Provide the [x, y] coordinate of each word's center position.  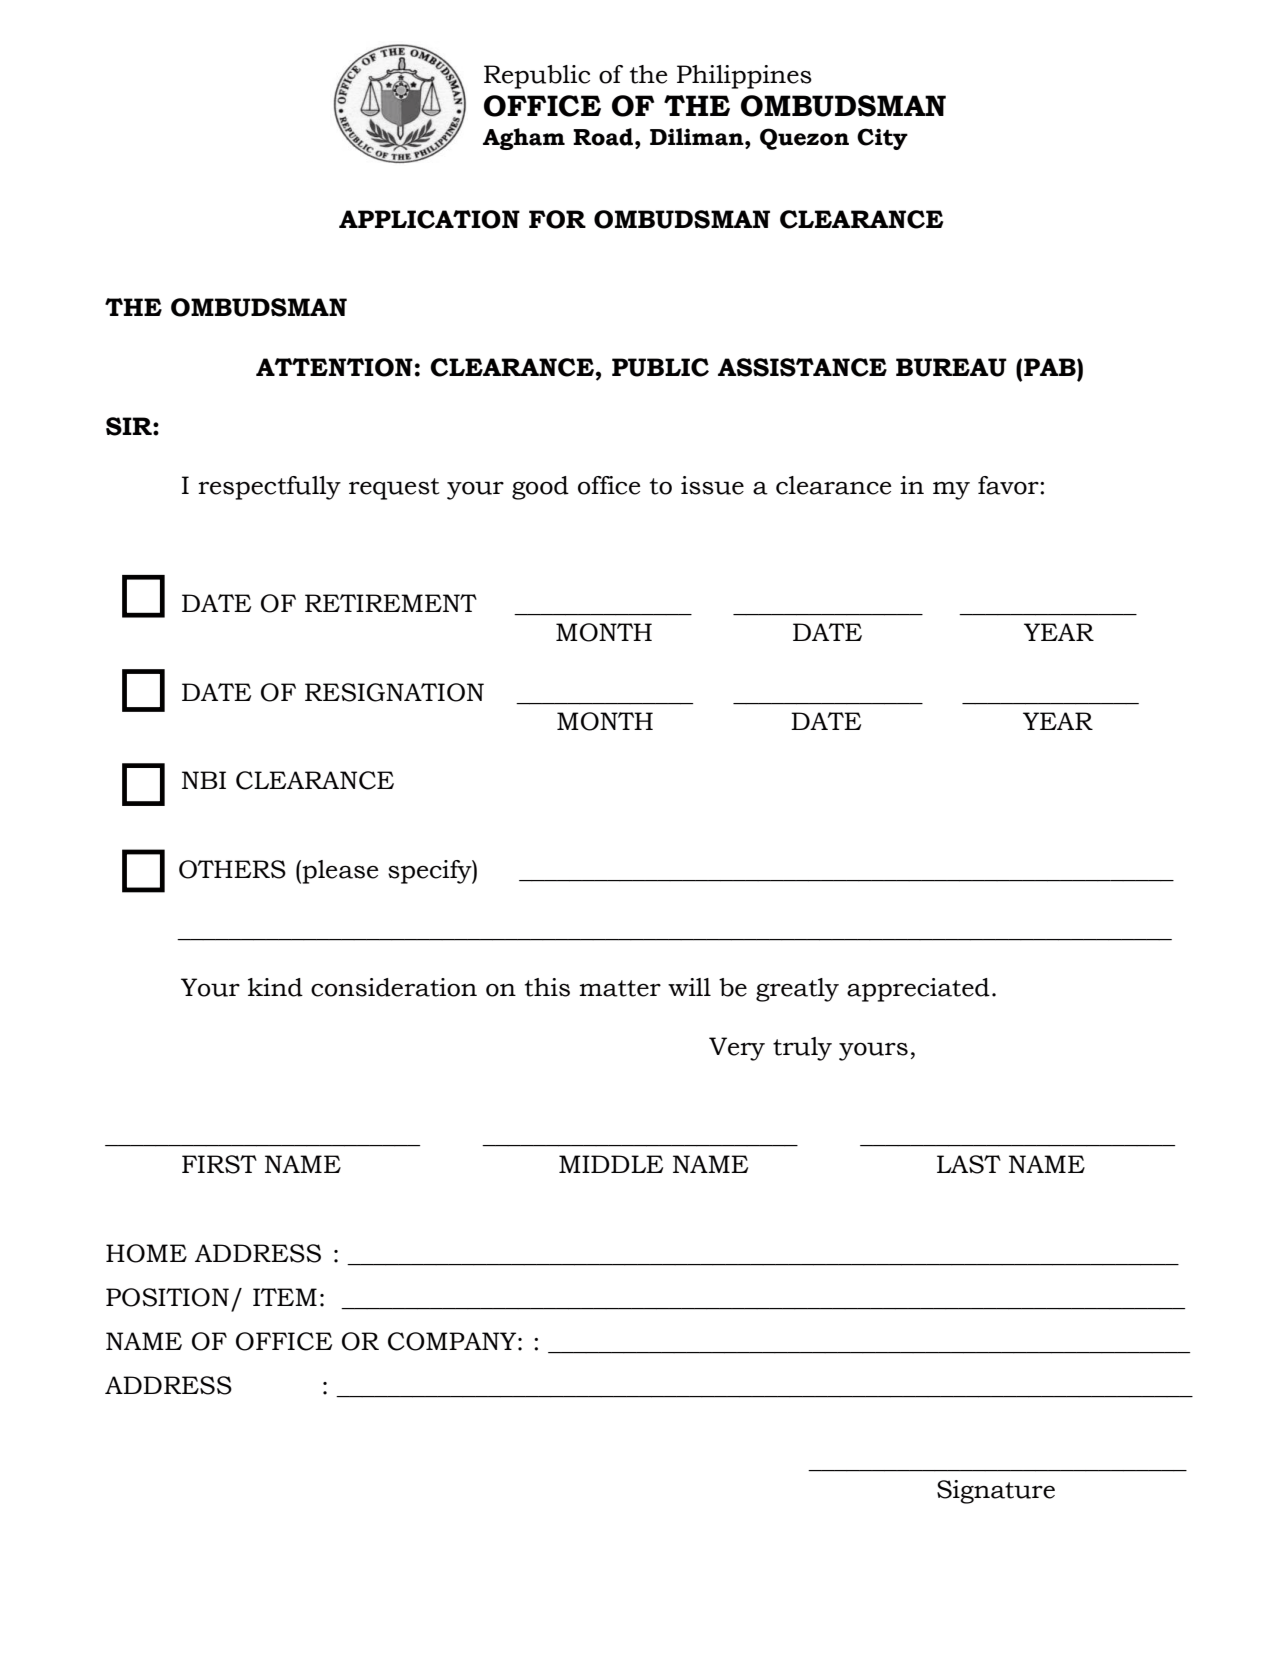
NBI [204, 780]
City [882, 139]
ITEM [285, 1297]
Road [604, 137]
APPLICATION [429, 219]
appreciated [918, 990]
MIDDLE [611, 1164]
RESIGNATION [394, 692]
